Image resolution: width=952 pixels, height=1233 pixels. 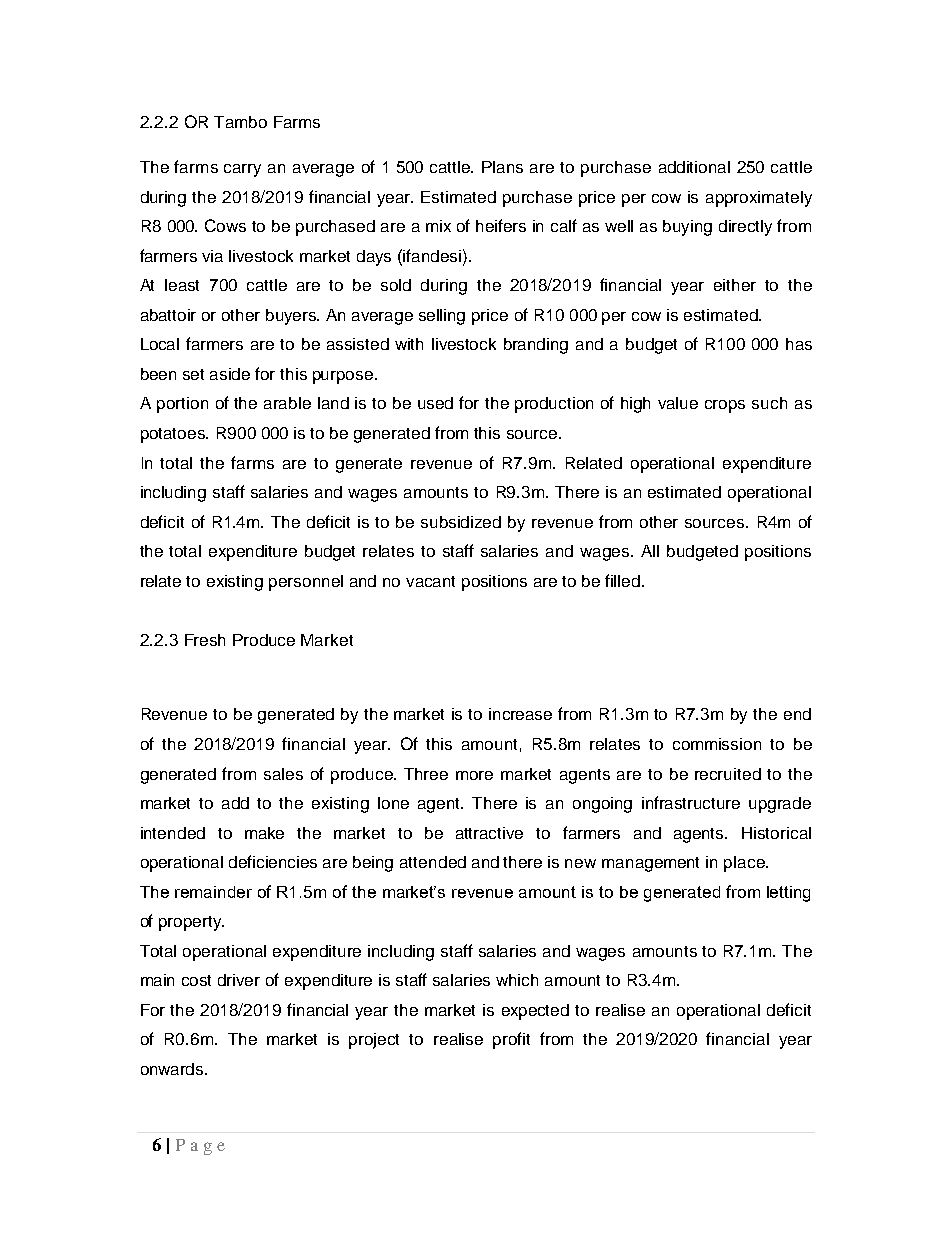 What do you see at coordinates (650, 551) in the screenshot?
I see `All` at bounding box center [650, 551].
